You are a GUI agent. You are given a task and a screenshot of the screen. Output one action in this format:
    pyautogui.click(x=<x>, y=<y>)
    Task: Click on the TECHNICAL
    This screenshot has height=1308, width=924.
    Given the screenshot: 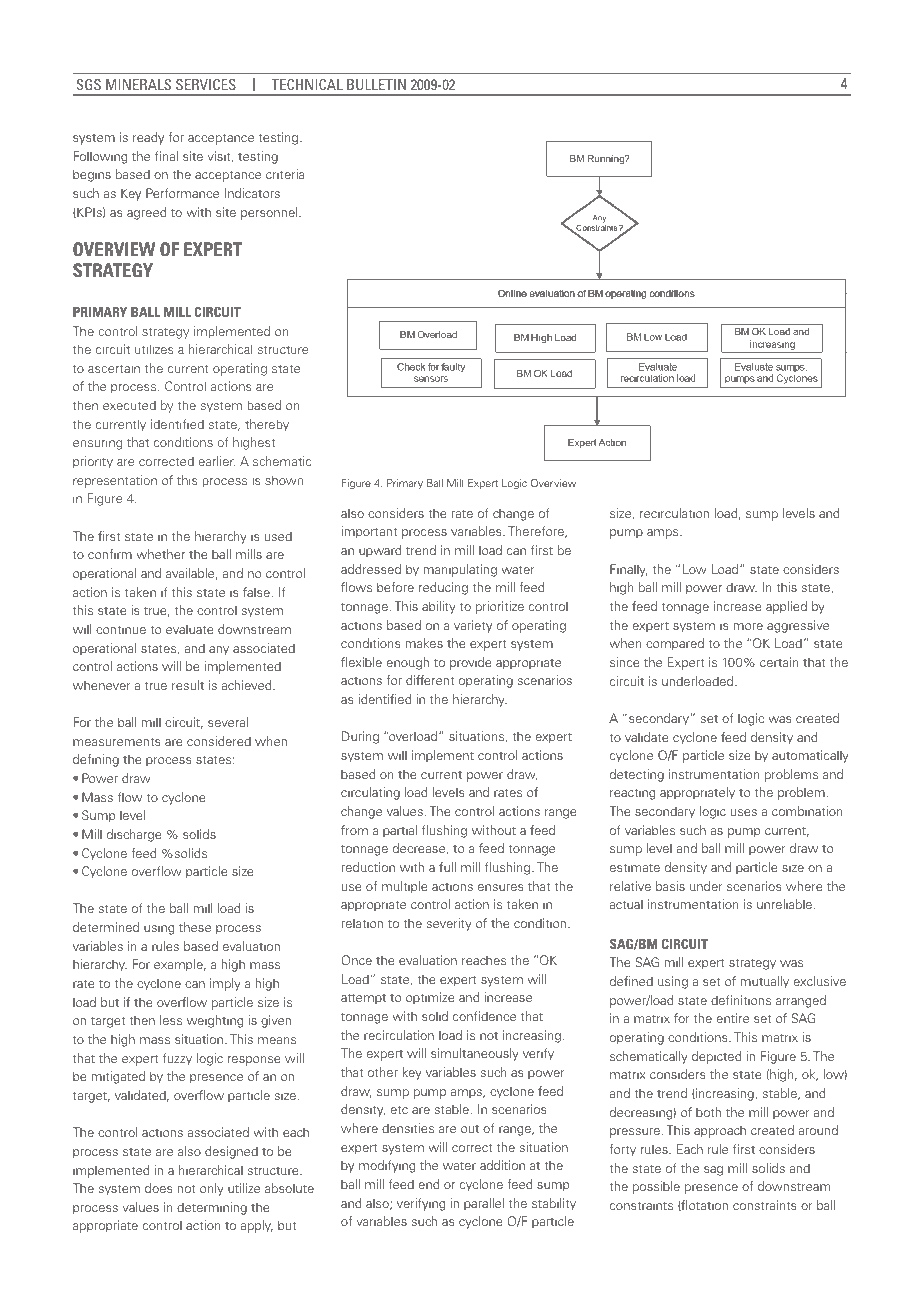 What is the action you would take?
    pyautogui.click(x=307, y=84)
